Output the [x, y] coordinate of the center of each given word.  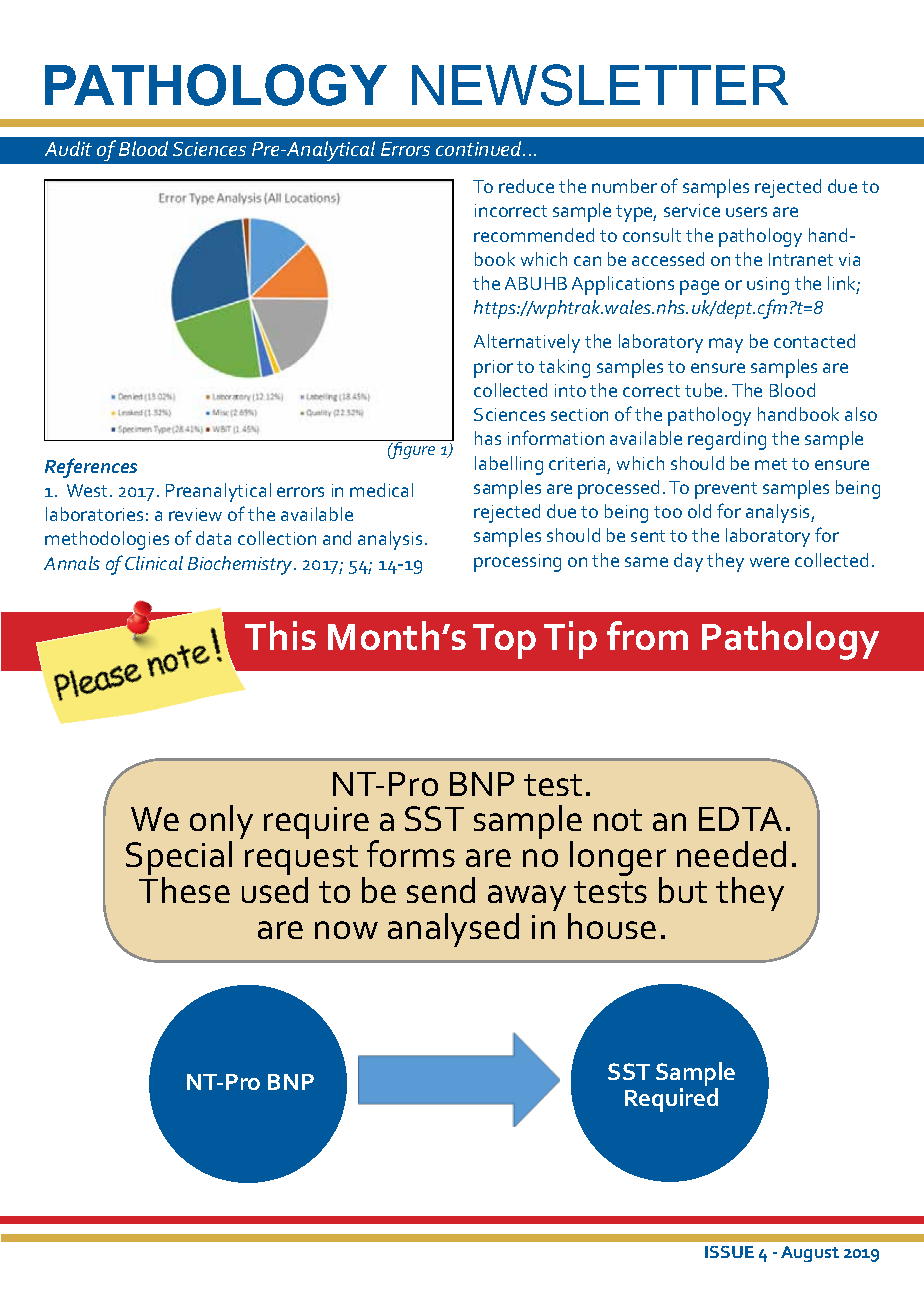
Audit [68, 148]
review [195, 514]
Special [179, 860]
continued [480, 148]
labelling [509, 465]
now [346, 930]
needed [731, 854]
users [746, 212]
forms [411, 853]
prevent [726, 490]
